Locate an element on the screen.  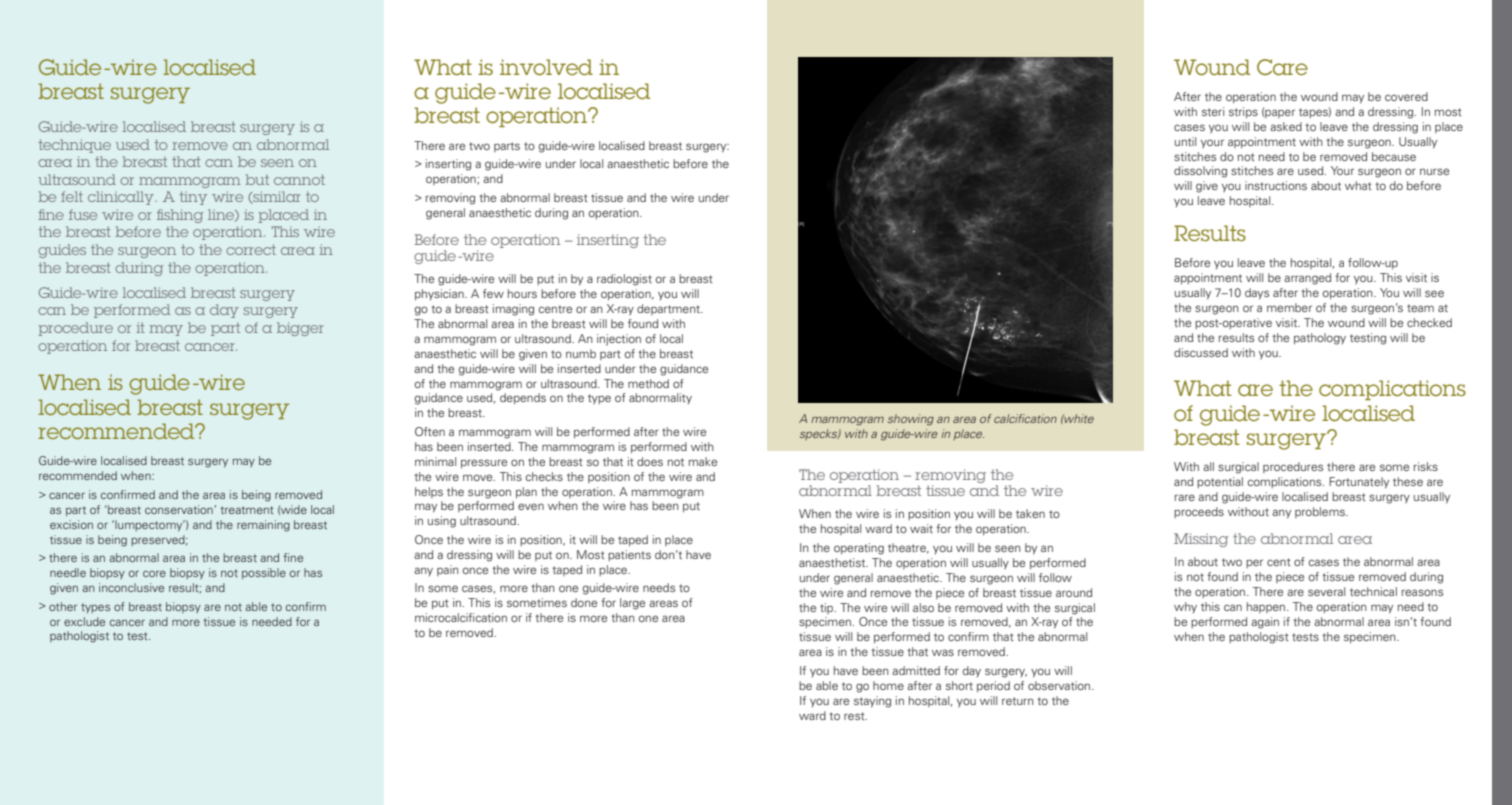
involved is located at coordinates (546, 67).
